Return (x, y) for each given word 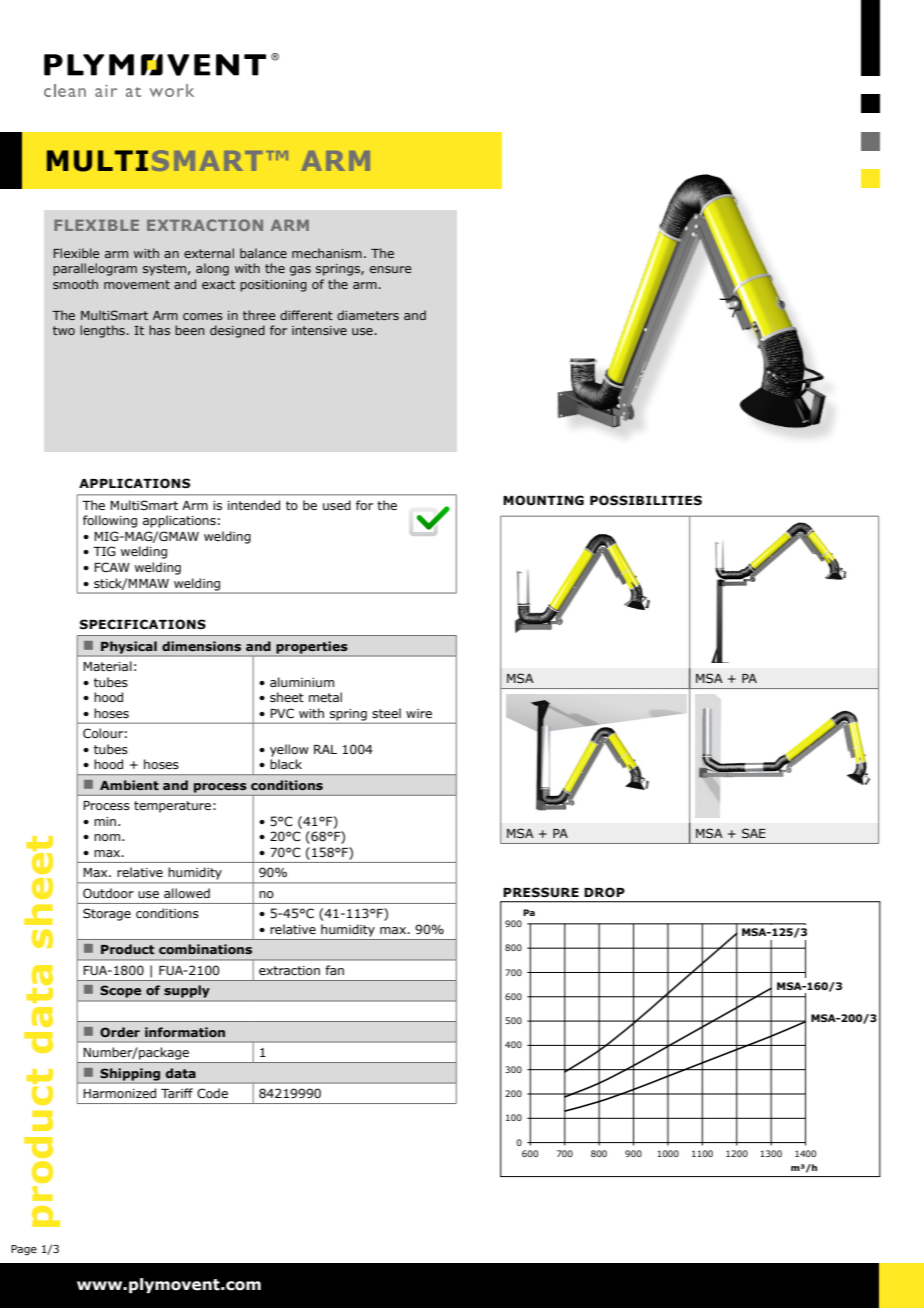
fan (334, 970)
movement (137, 284)
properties (311, 647)
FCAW (112, 567)
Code (212, 1093)
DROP (604, 892)
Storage (107, 914)
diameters (368, 315)
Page (24, 1250)
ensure (390, 269)
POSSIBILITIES (646, 500)
